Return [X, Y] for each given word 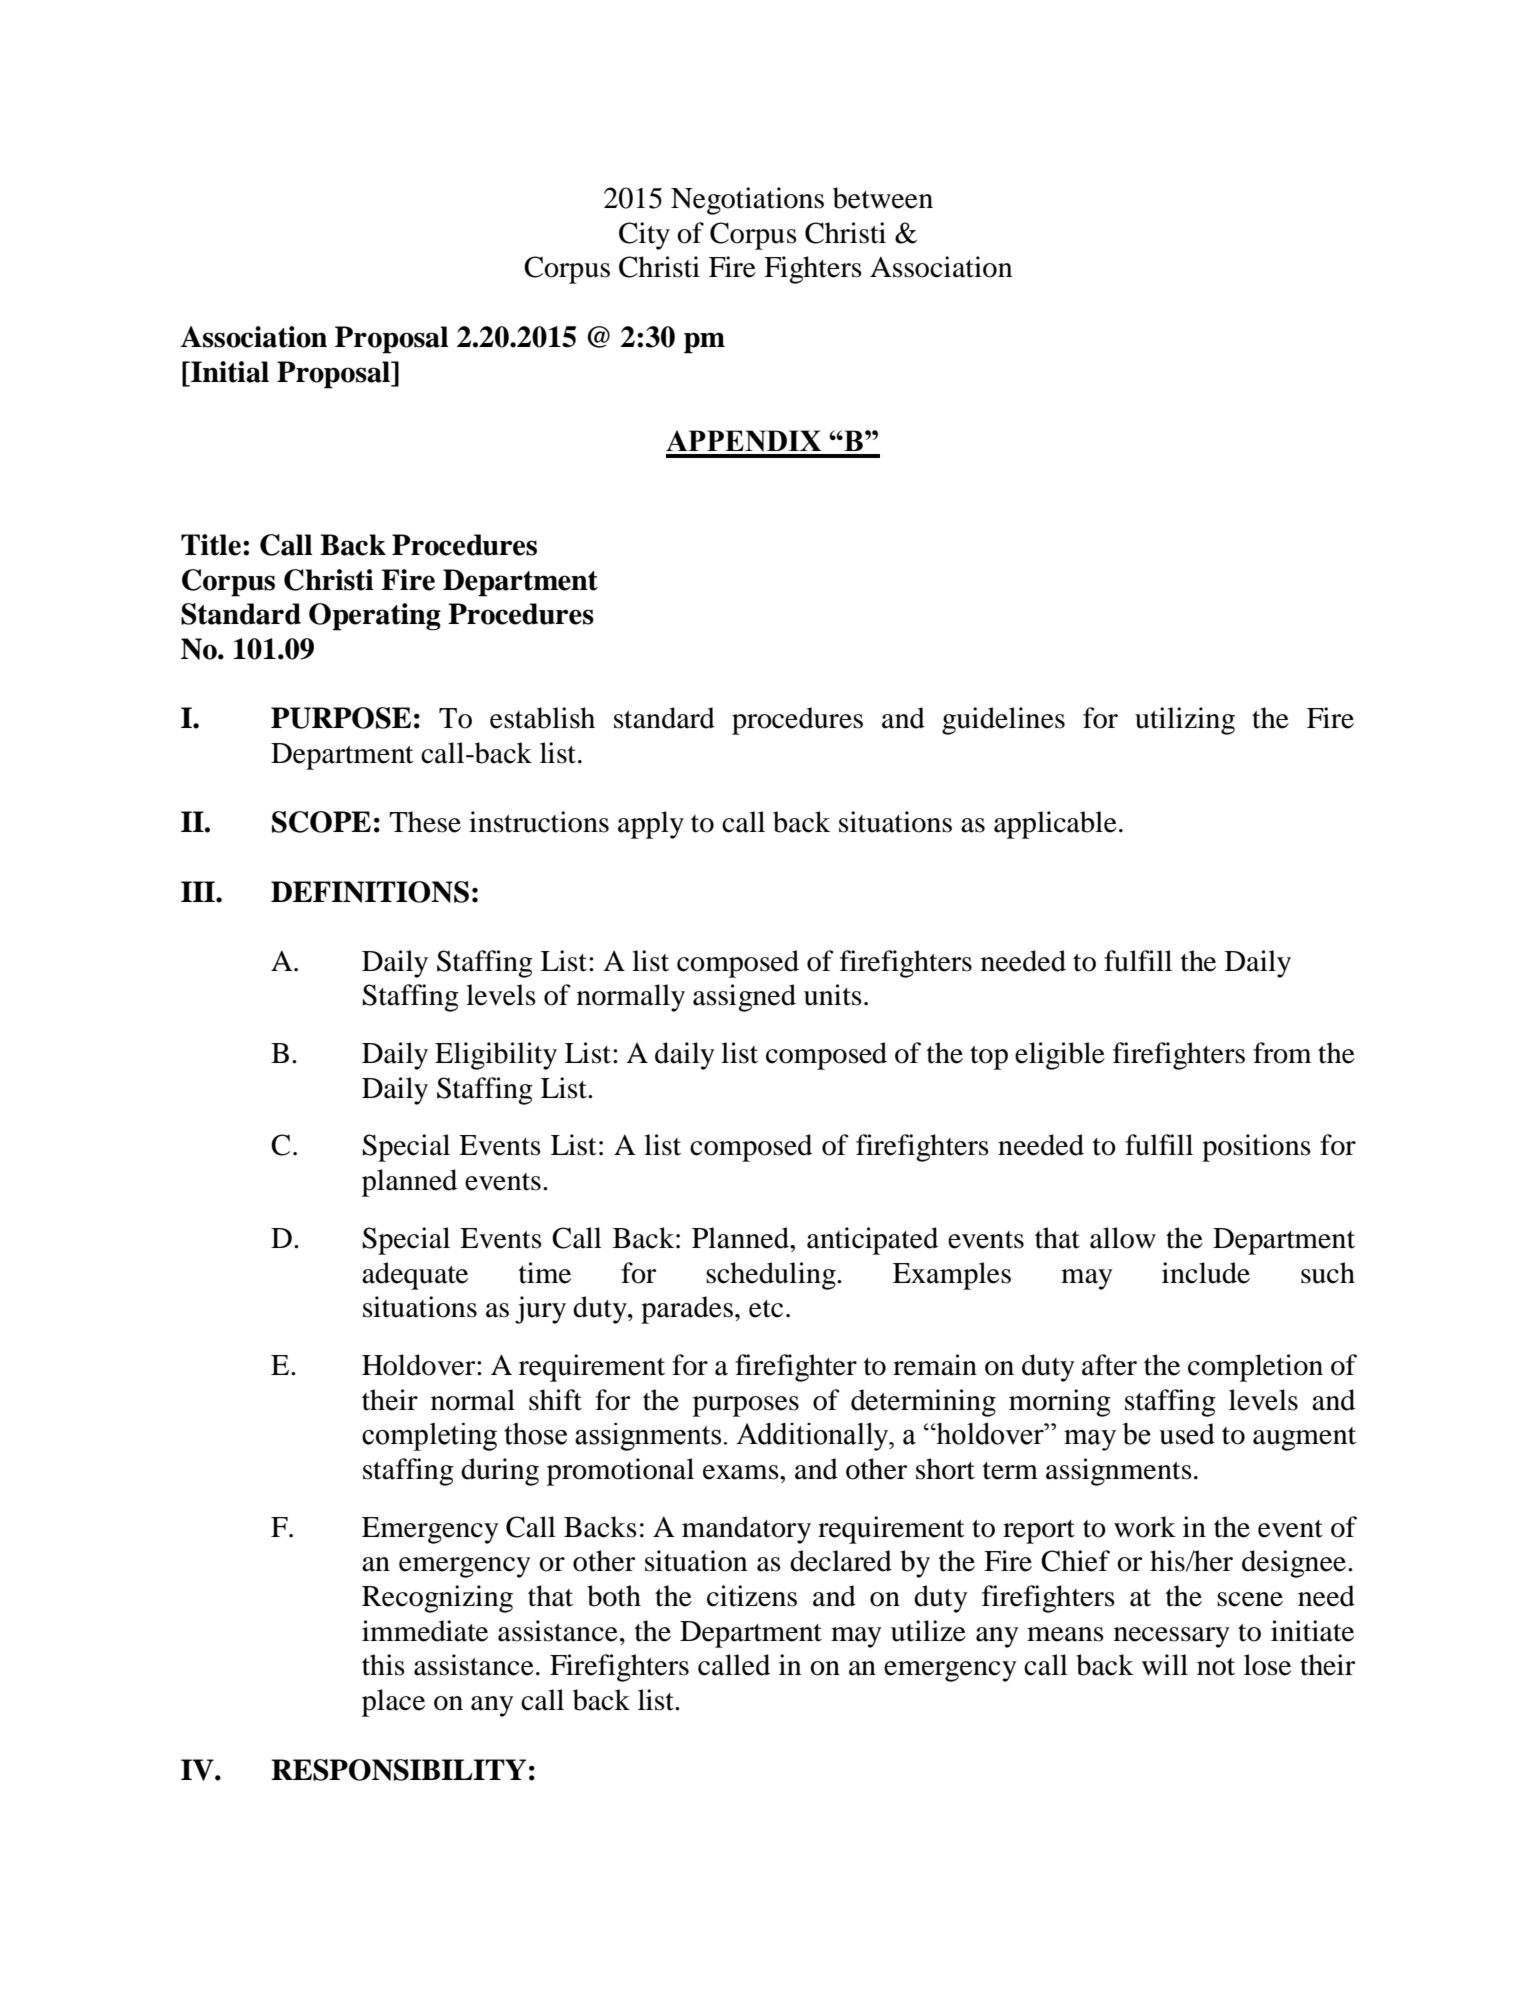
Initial [229, 372]
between [883, 198]
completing [429, 1437]
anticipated [872, 1241]
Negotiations [747, 201]
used [1187, 1434]
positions [1256, 1148]
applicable [1055, 825]
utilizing [1185, 721]
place [393, 1703]
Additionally [813, 1437]
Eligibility [496, 1056]
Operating [375, 617]
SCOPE [321, 822]
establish [542, 718]
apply [651, 825]
